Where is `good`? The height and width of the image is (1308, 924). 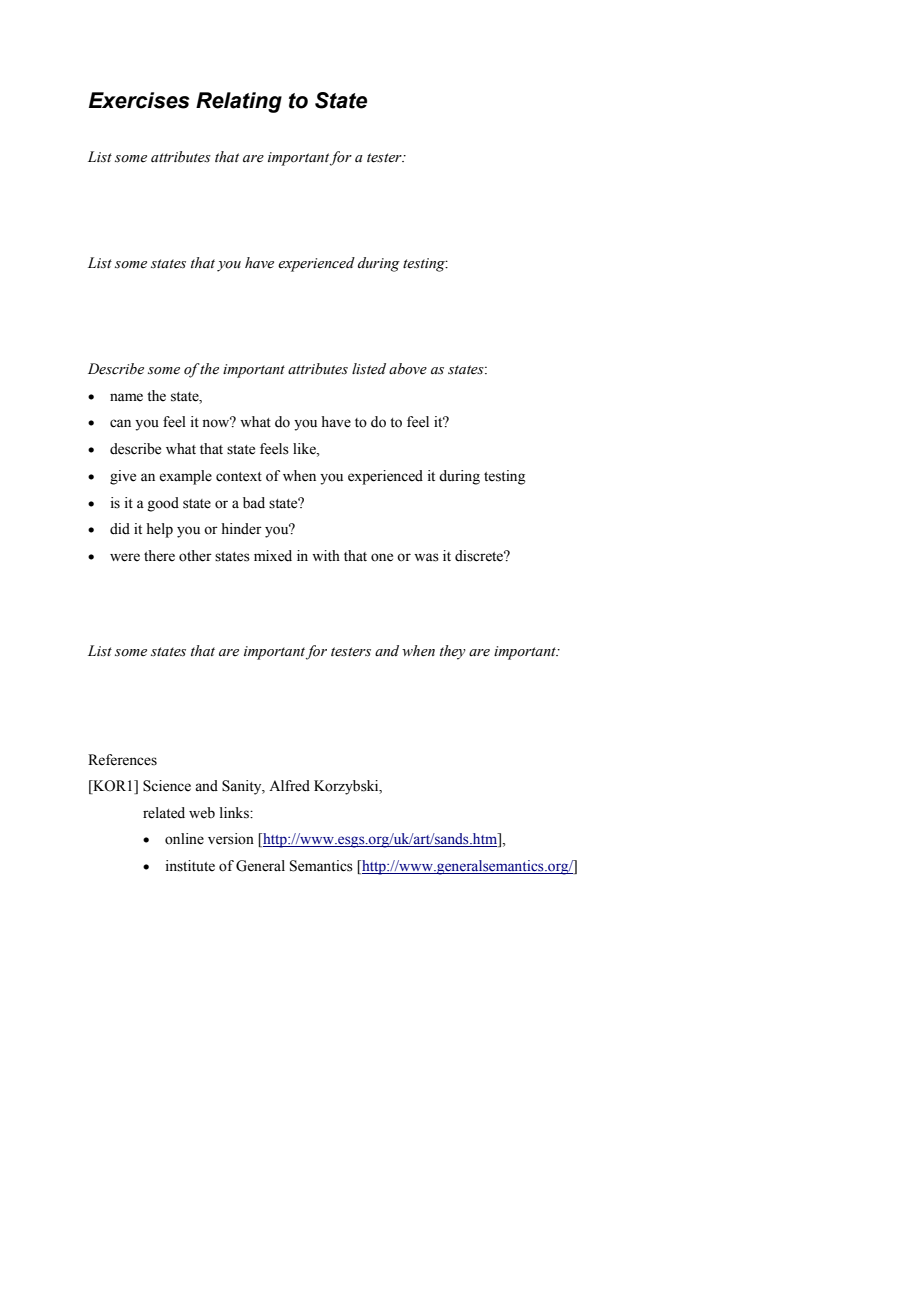
good is located at coordinates (163, 504).
